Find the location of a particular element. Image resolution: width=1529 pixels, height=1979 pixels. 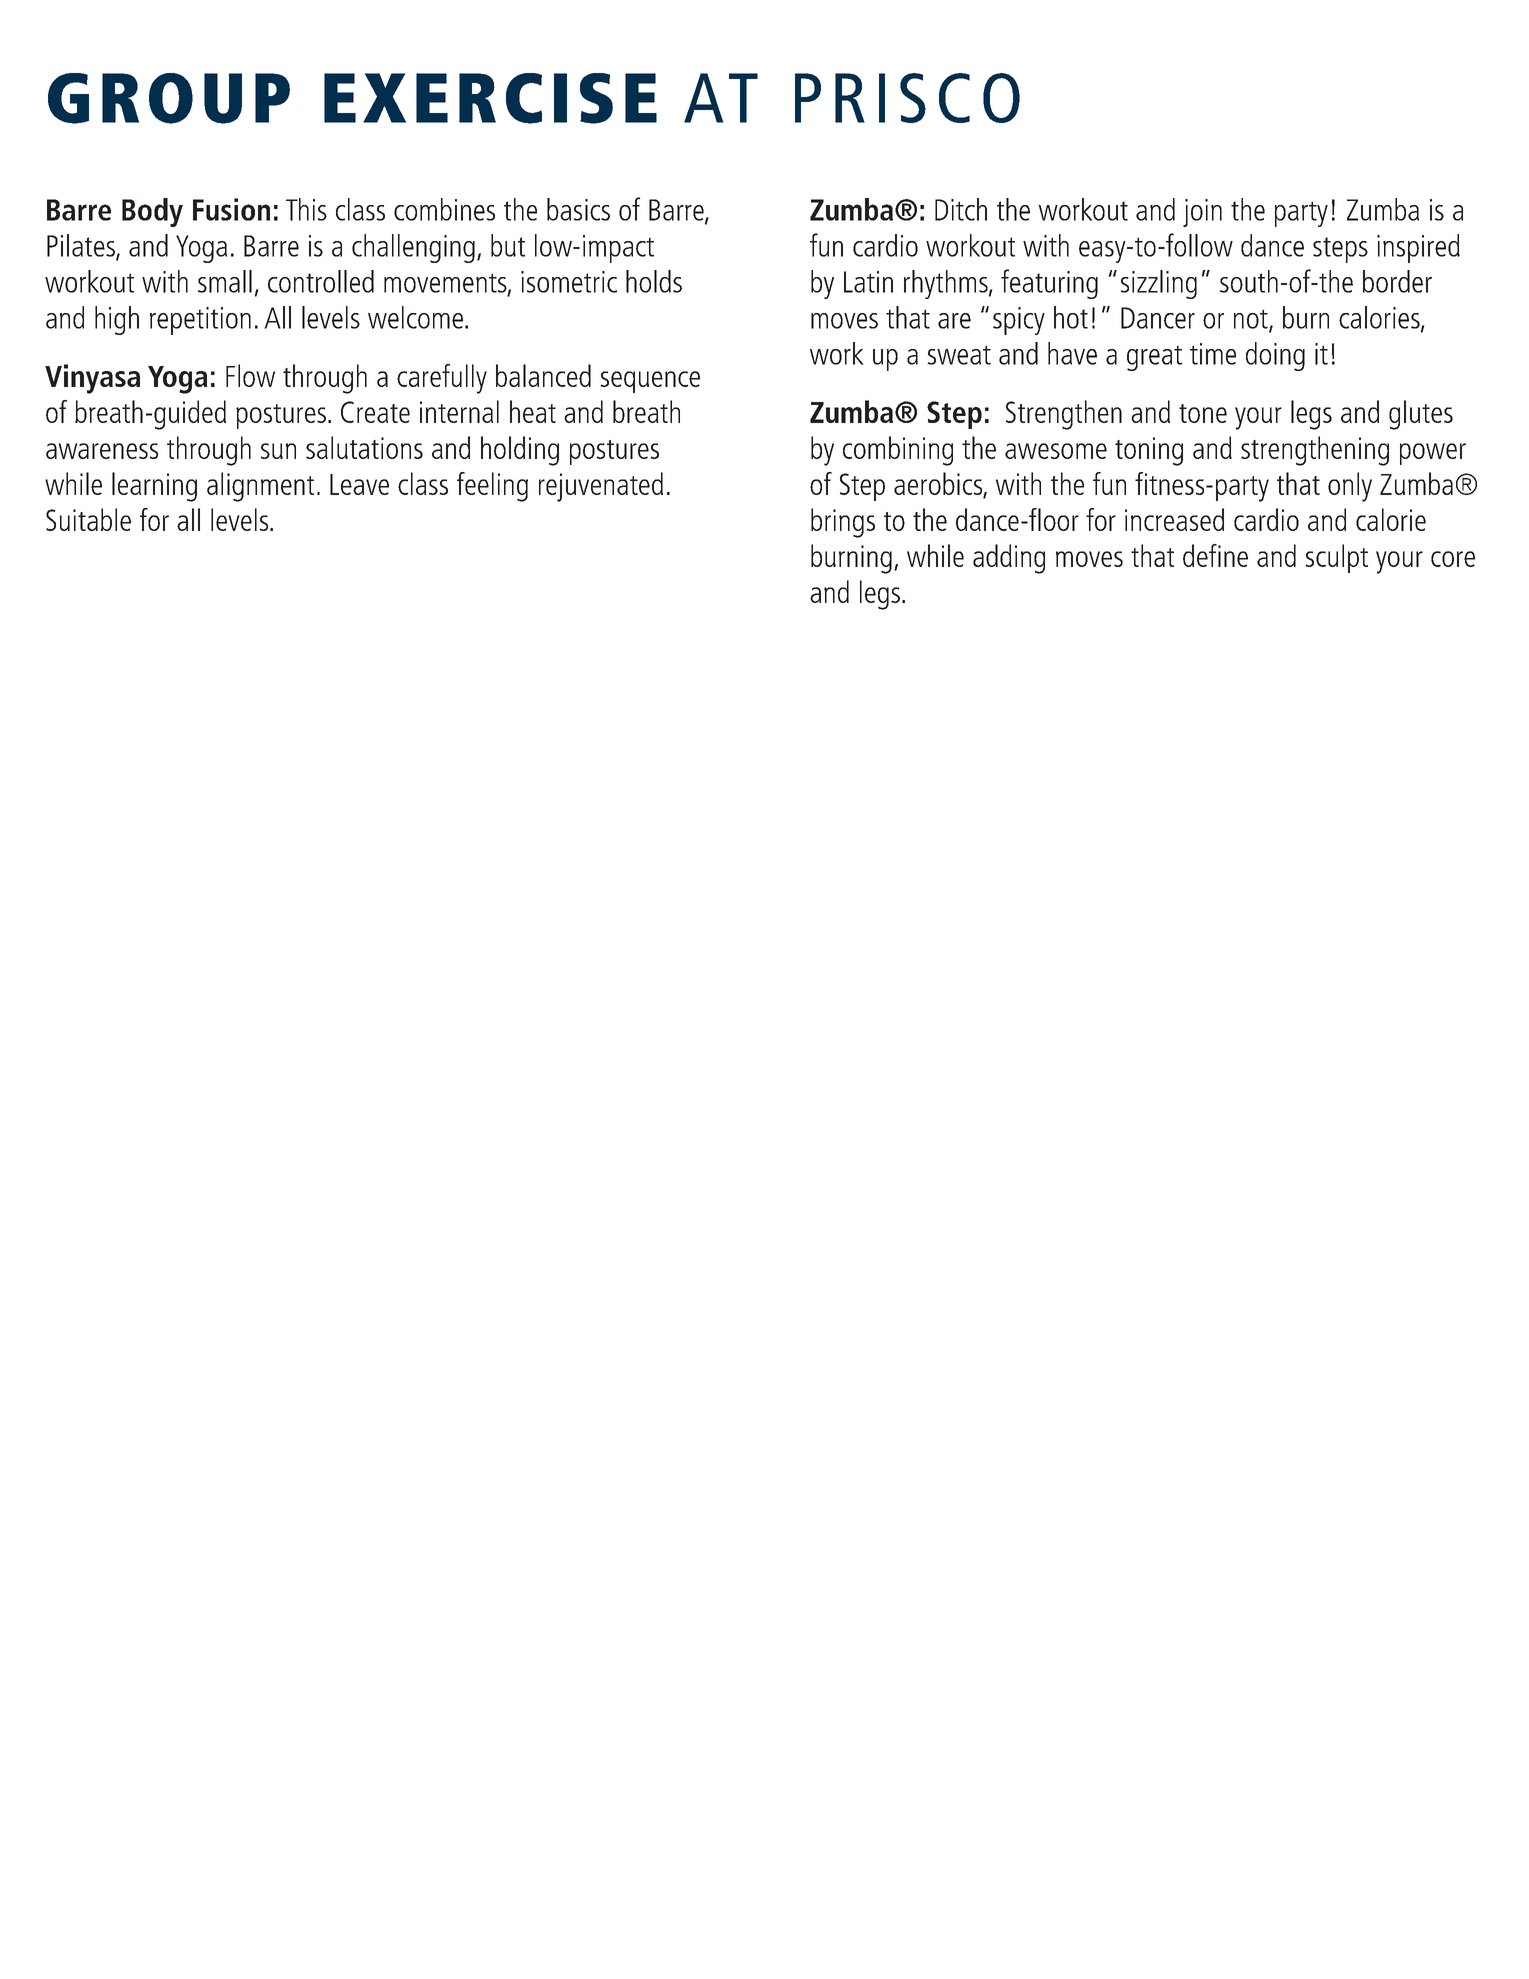

join is located at coordinates (1202, 213).
